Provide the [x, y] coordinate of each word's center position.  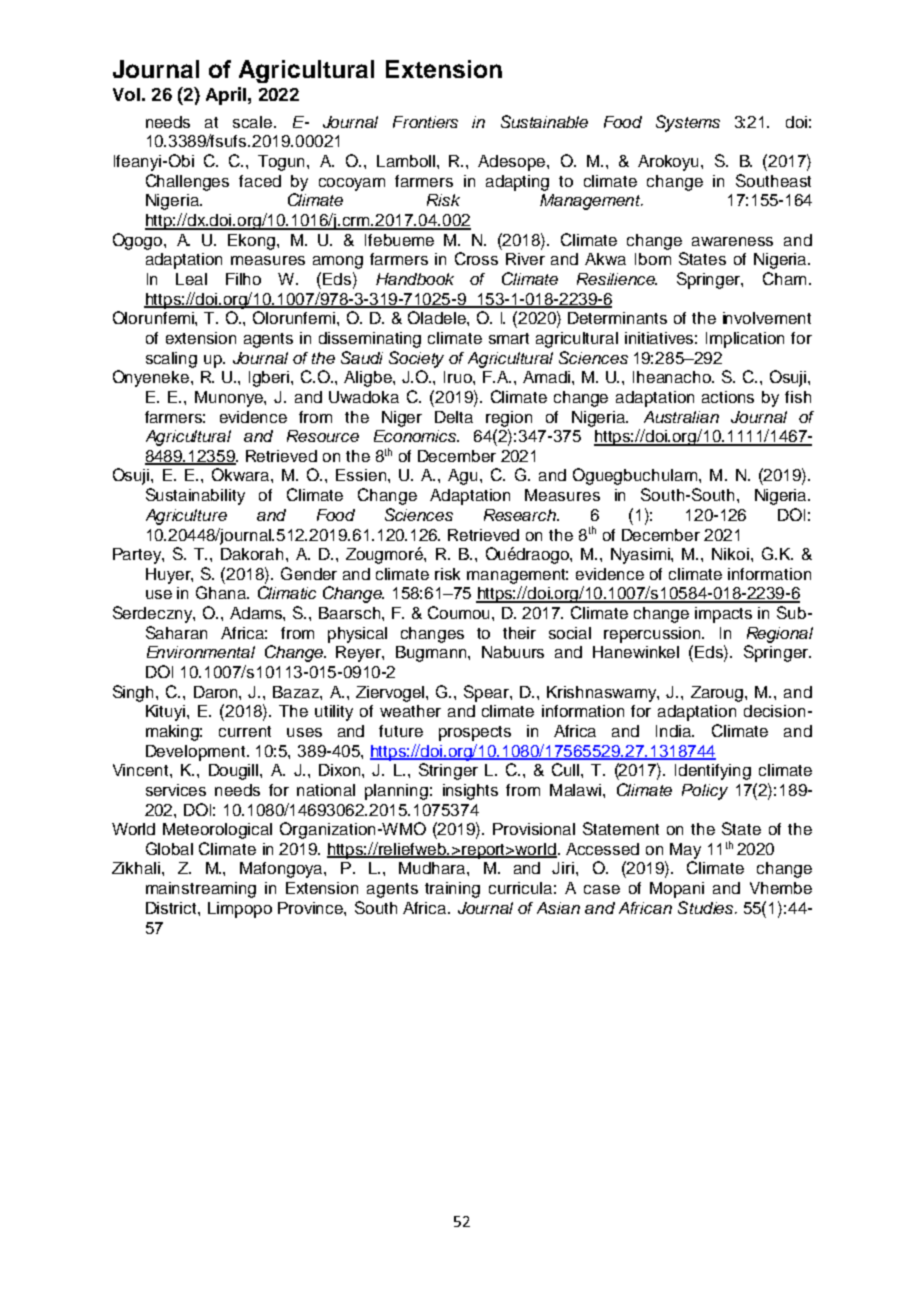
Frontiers [425, 122]
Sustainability [195, 496]
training [452, 890]
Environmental [201, 652]
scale [254, 122]
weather [410, 711]
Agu [464, 477]
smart [509, 338]
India [675, 731]
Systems [688, 123]
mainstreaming [201, 890]
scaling [171, 360]
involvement [767, 318]
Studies [707, 907]
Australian [681, 417]
